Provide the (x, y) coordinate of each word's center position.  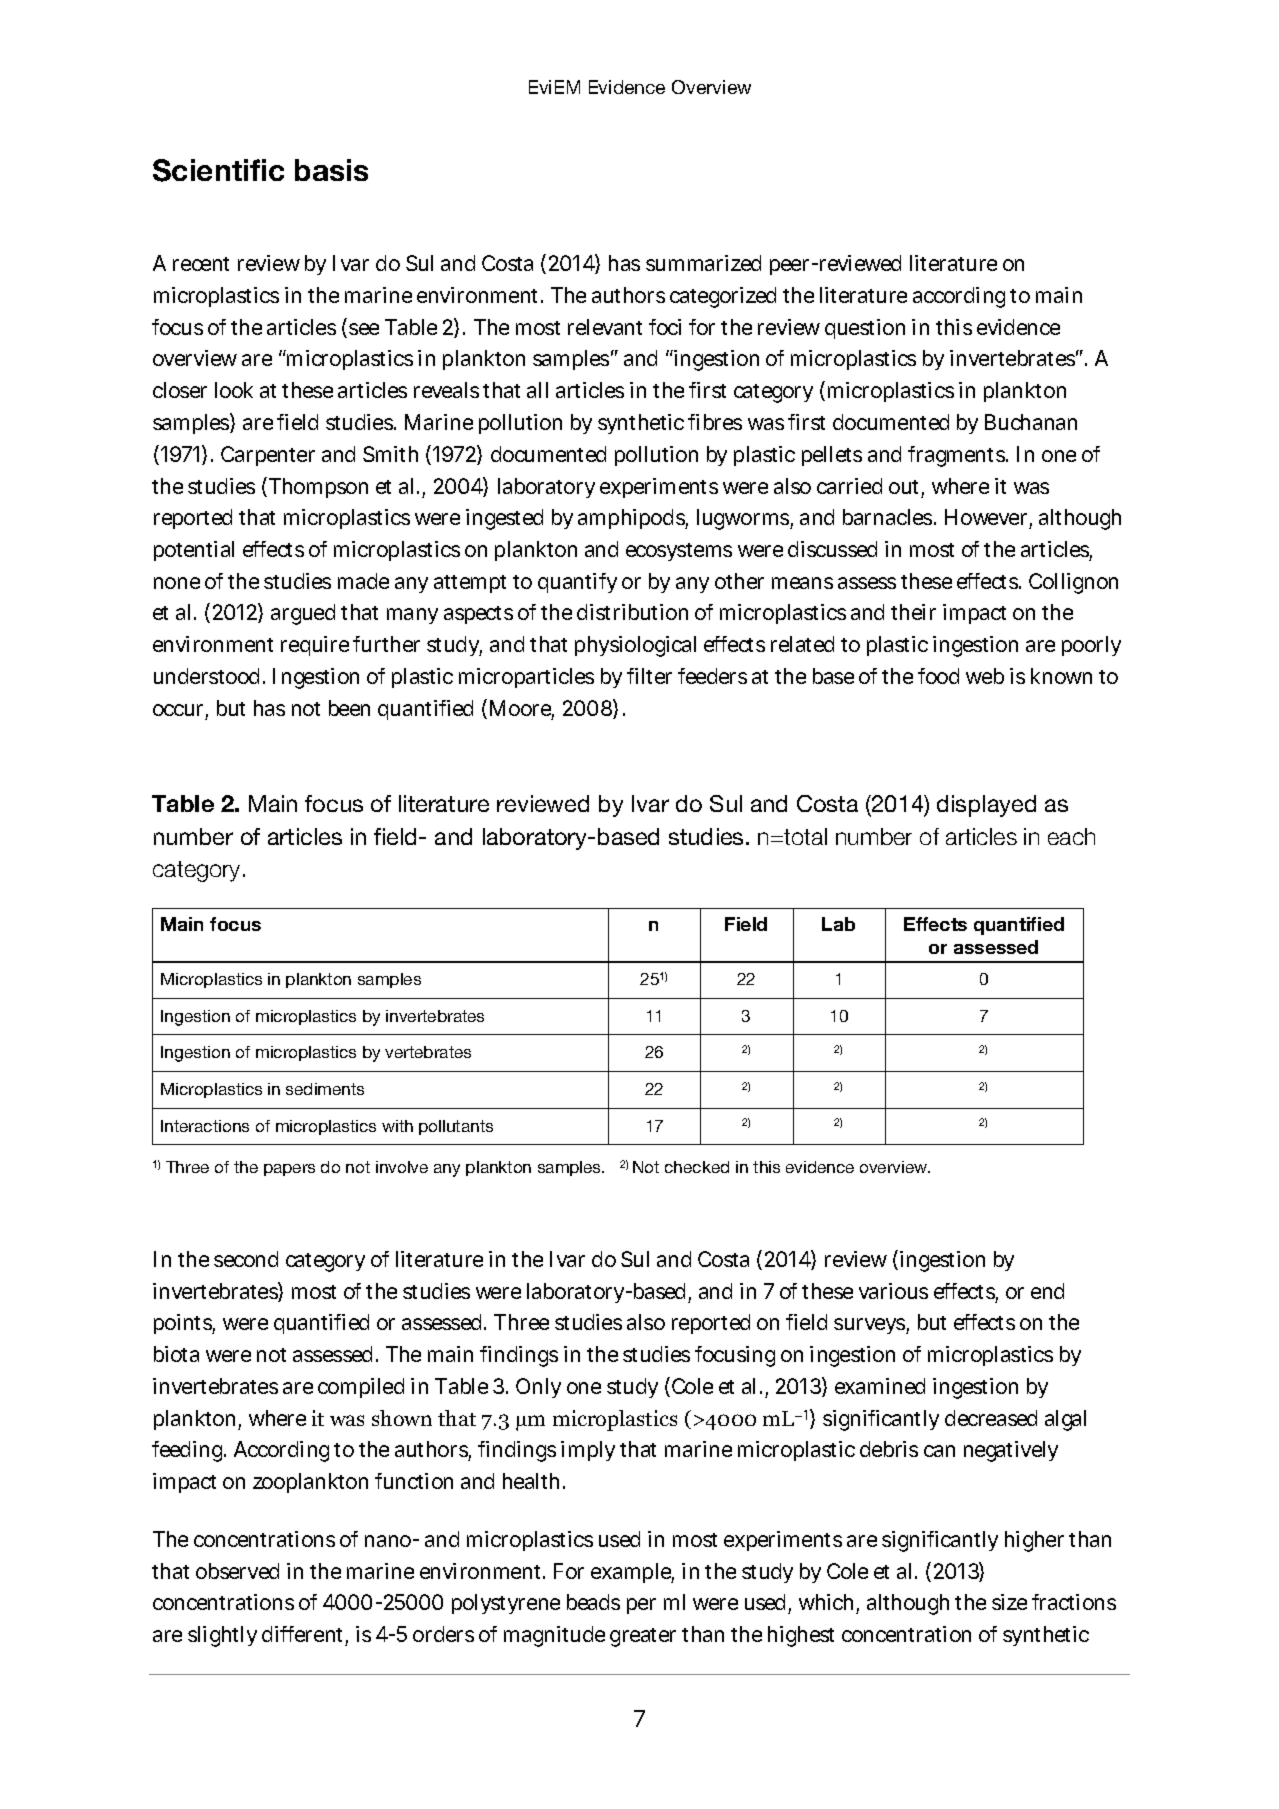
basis (331, 170)
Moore (522, 709)
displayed (986, 806)
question (865, 329)
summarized (703, 263)
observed (237, 1571)
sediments (325, 1089)
